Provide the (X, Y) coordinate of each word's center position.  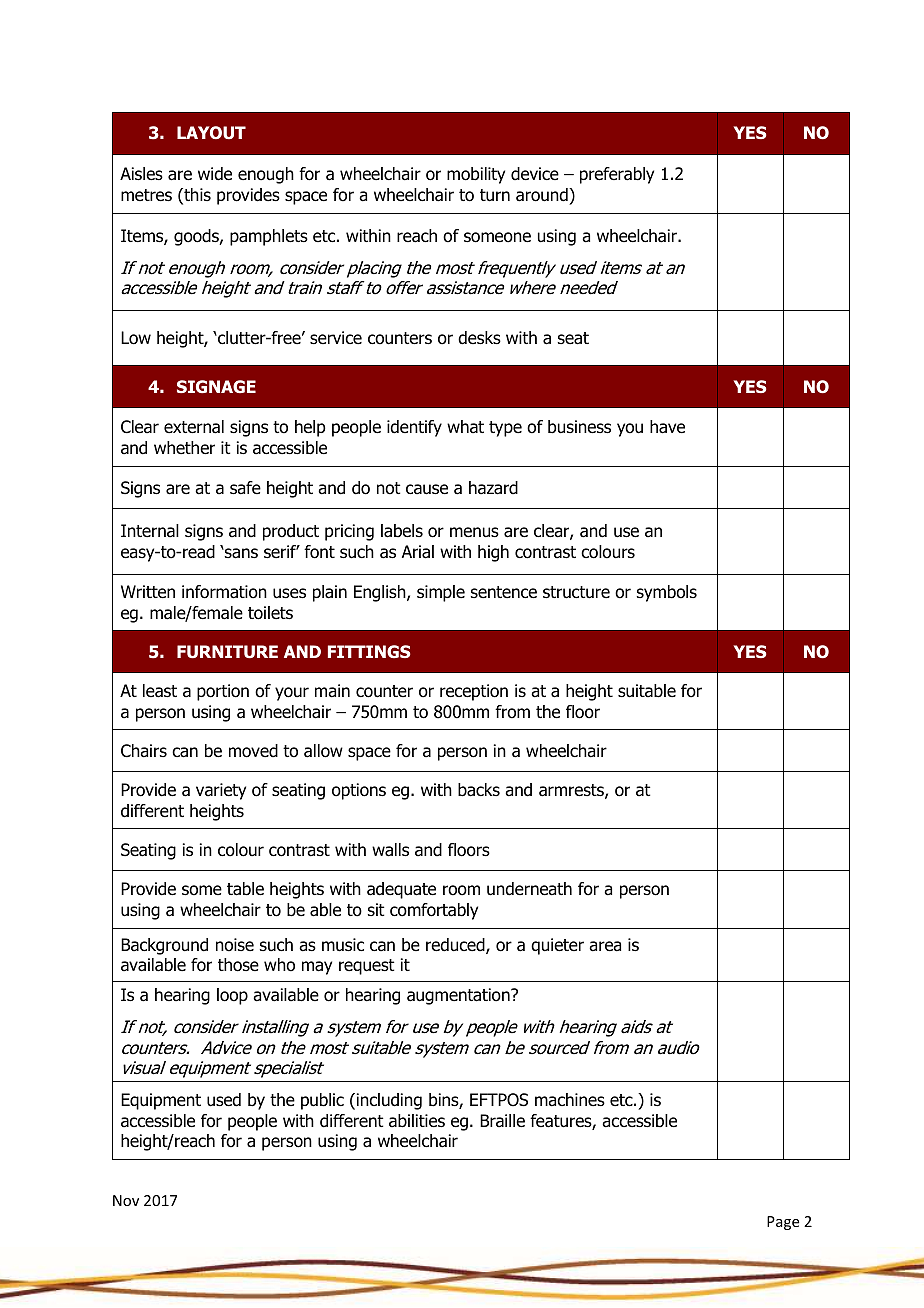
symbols (667, 593)
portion (223, 692)
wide (215, 174)
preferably (617, 175)
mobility (476, 175)
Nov (126, 1200)
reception (474, 692)
